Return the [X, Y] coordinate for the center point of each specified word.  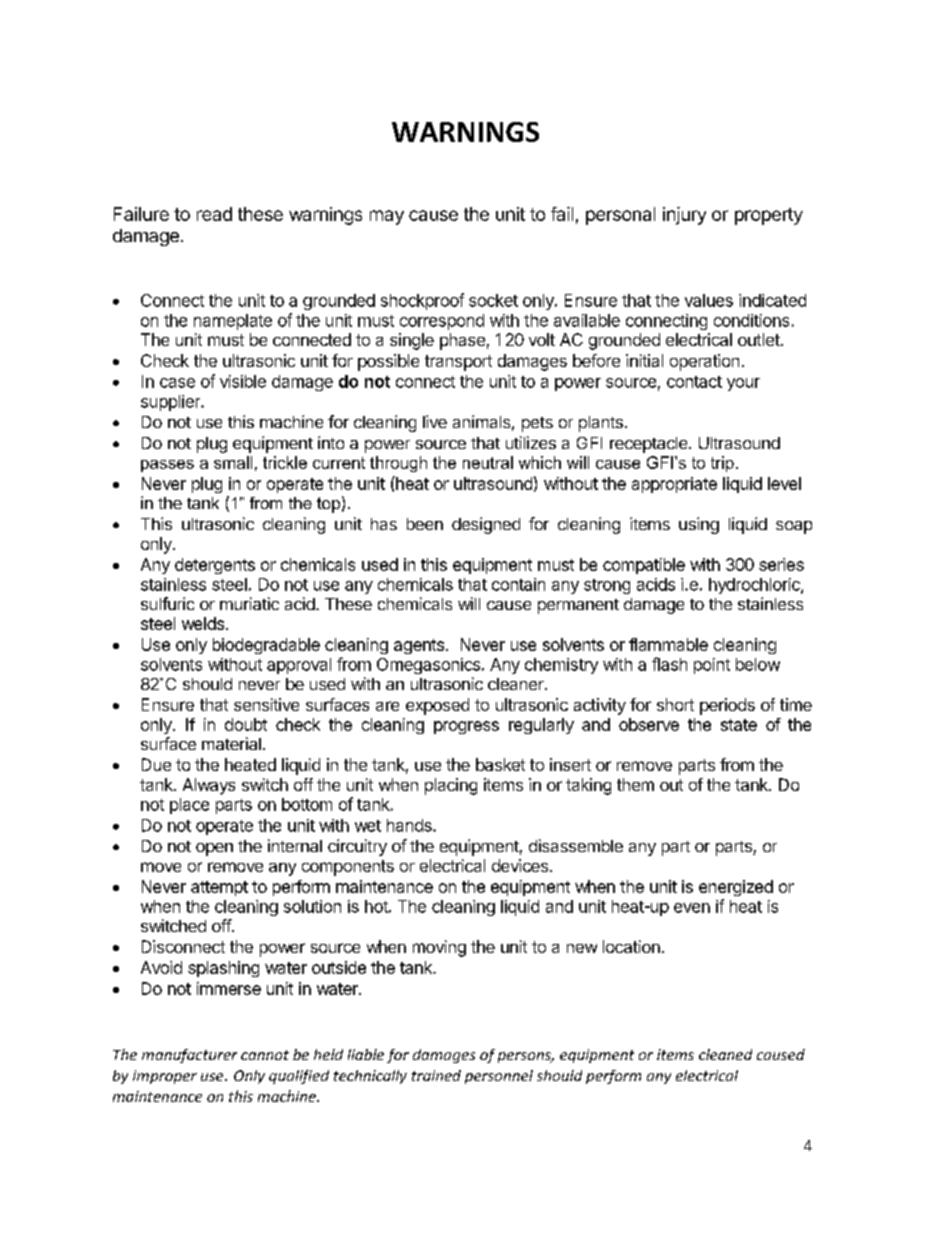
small [233, 462]
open [214, 849]
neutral [488, 462]
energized [736, 888]
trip [722, 464]
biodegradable [266, 646]
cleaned [725, 1054]
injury [684, 216]
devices [521, 865]
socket [493, 300]
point [712, 666]
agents [420, 646]
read [214, 214]
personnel [499, 1077]
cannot [265, 1055]
